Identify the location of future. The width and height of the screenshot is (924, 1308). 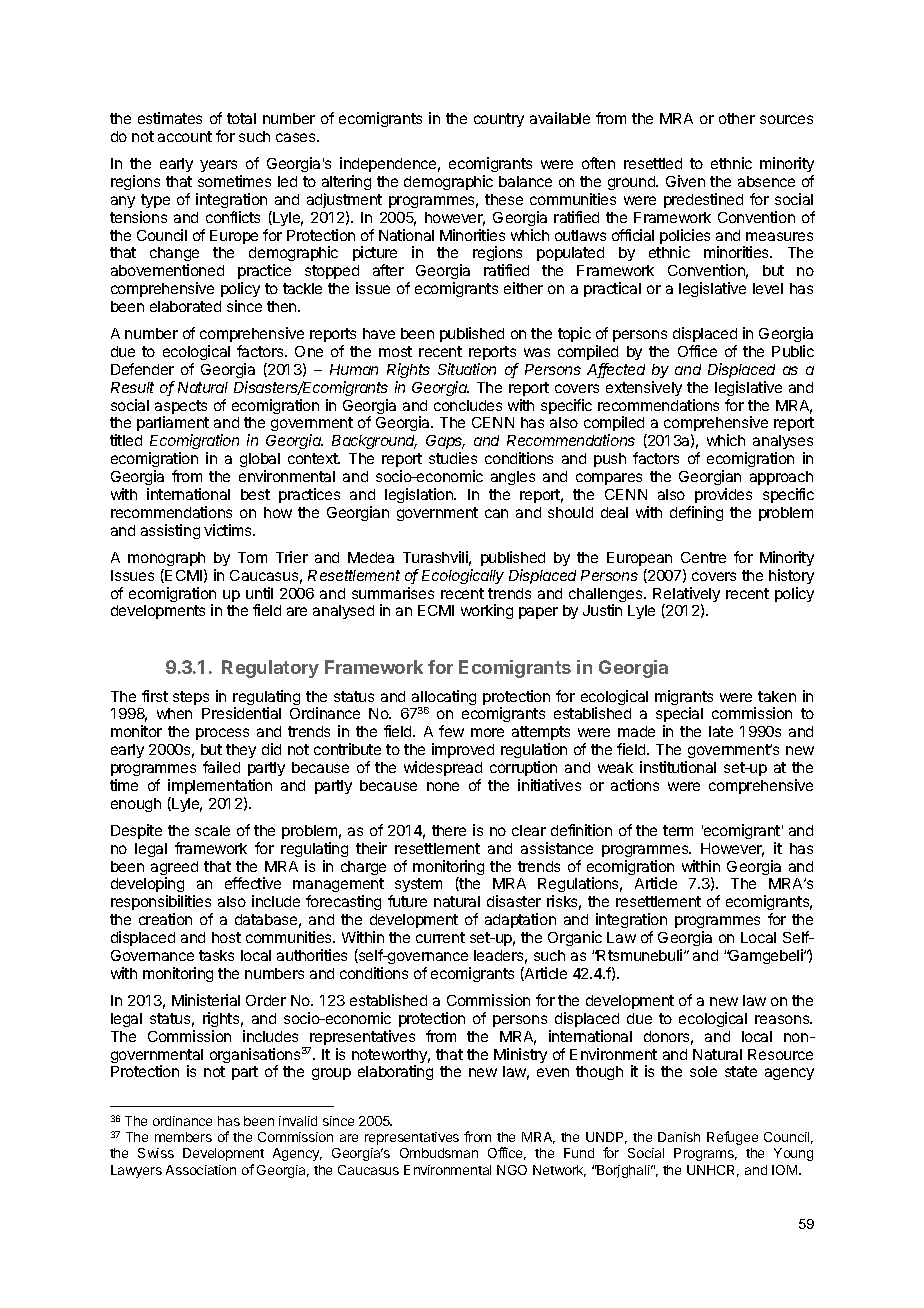
(407, 901).
